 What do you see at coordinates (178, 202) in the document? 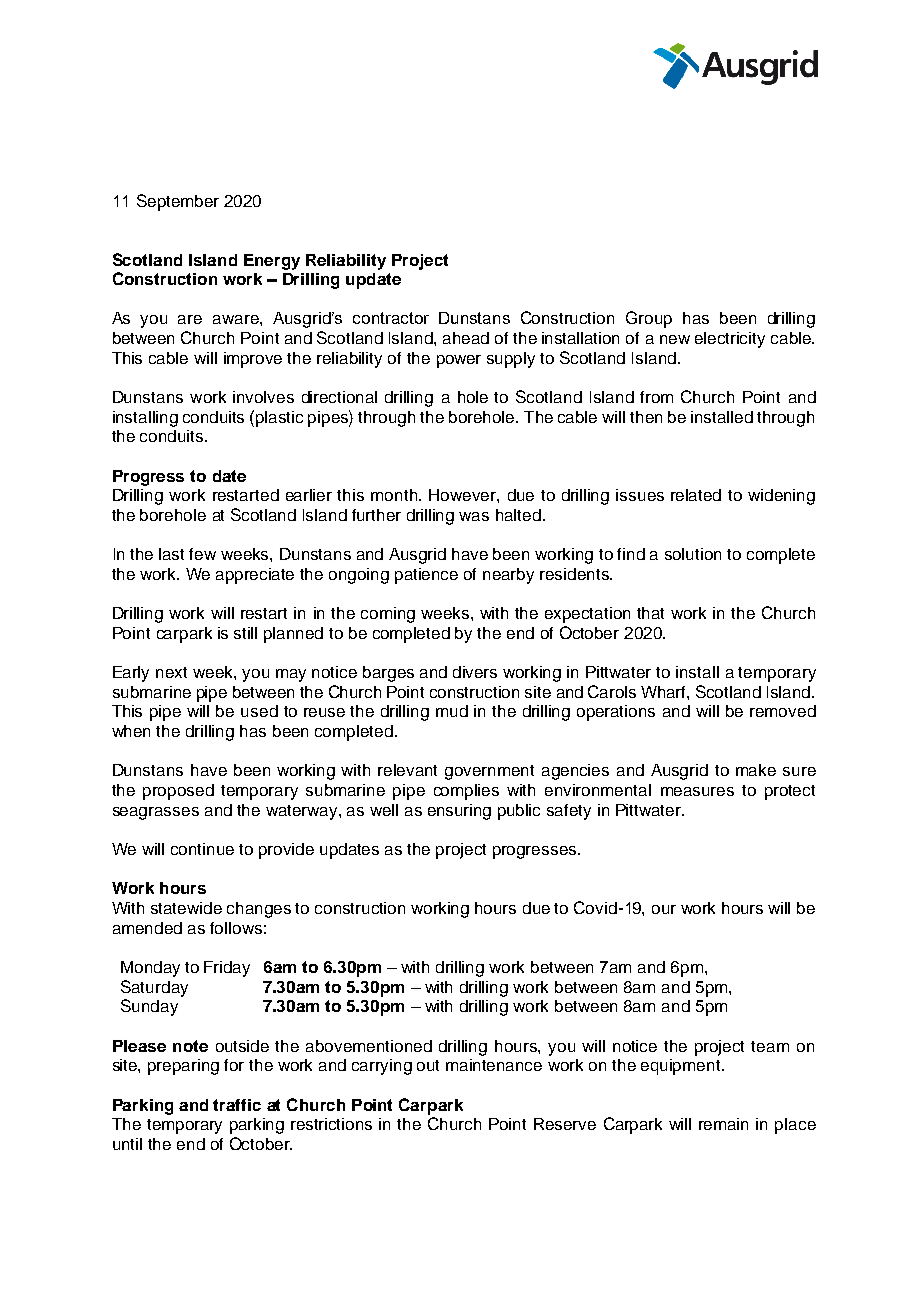
I see `September` at bounding box center [178, 202].
